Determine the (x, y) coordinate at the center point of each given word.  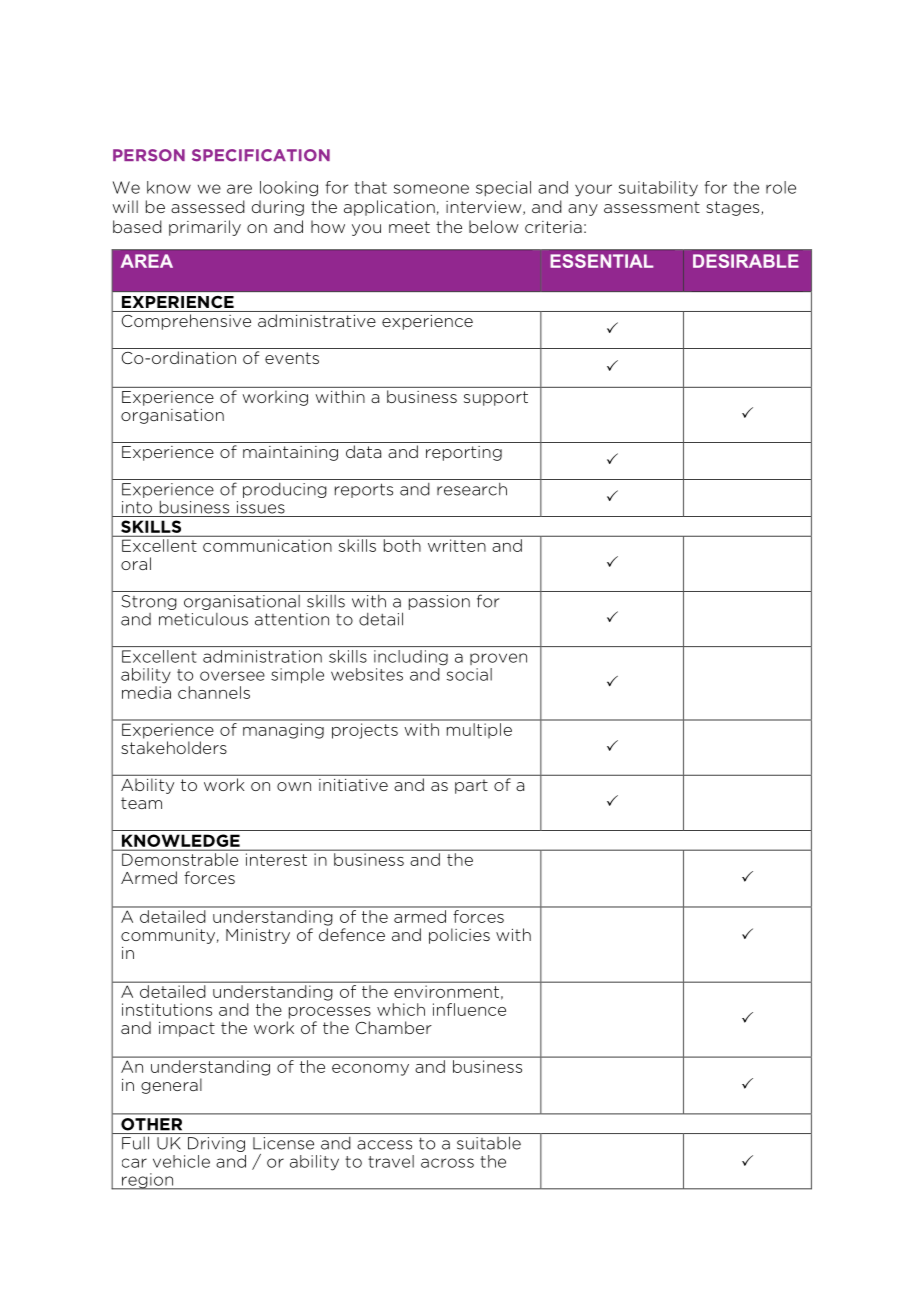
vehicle (181, 1161)
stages (734, 208)
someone (431, 189)
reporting (464, 453)
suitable (489, 1143)
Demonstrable (180, 859)
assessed (208, 206)
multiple (479, 730)
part (471, 786)
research (472, 489)
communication (267, 545)
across (447, 1163)
